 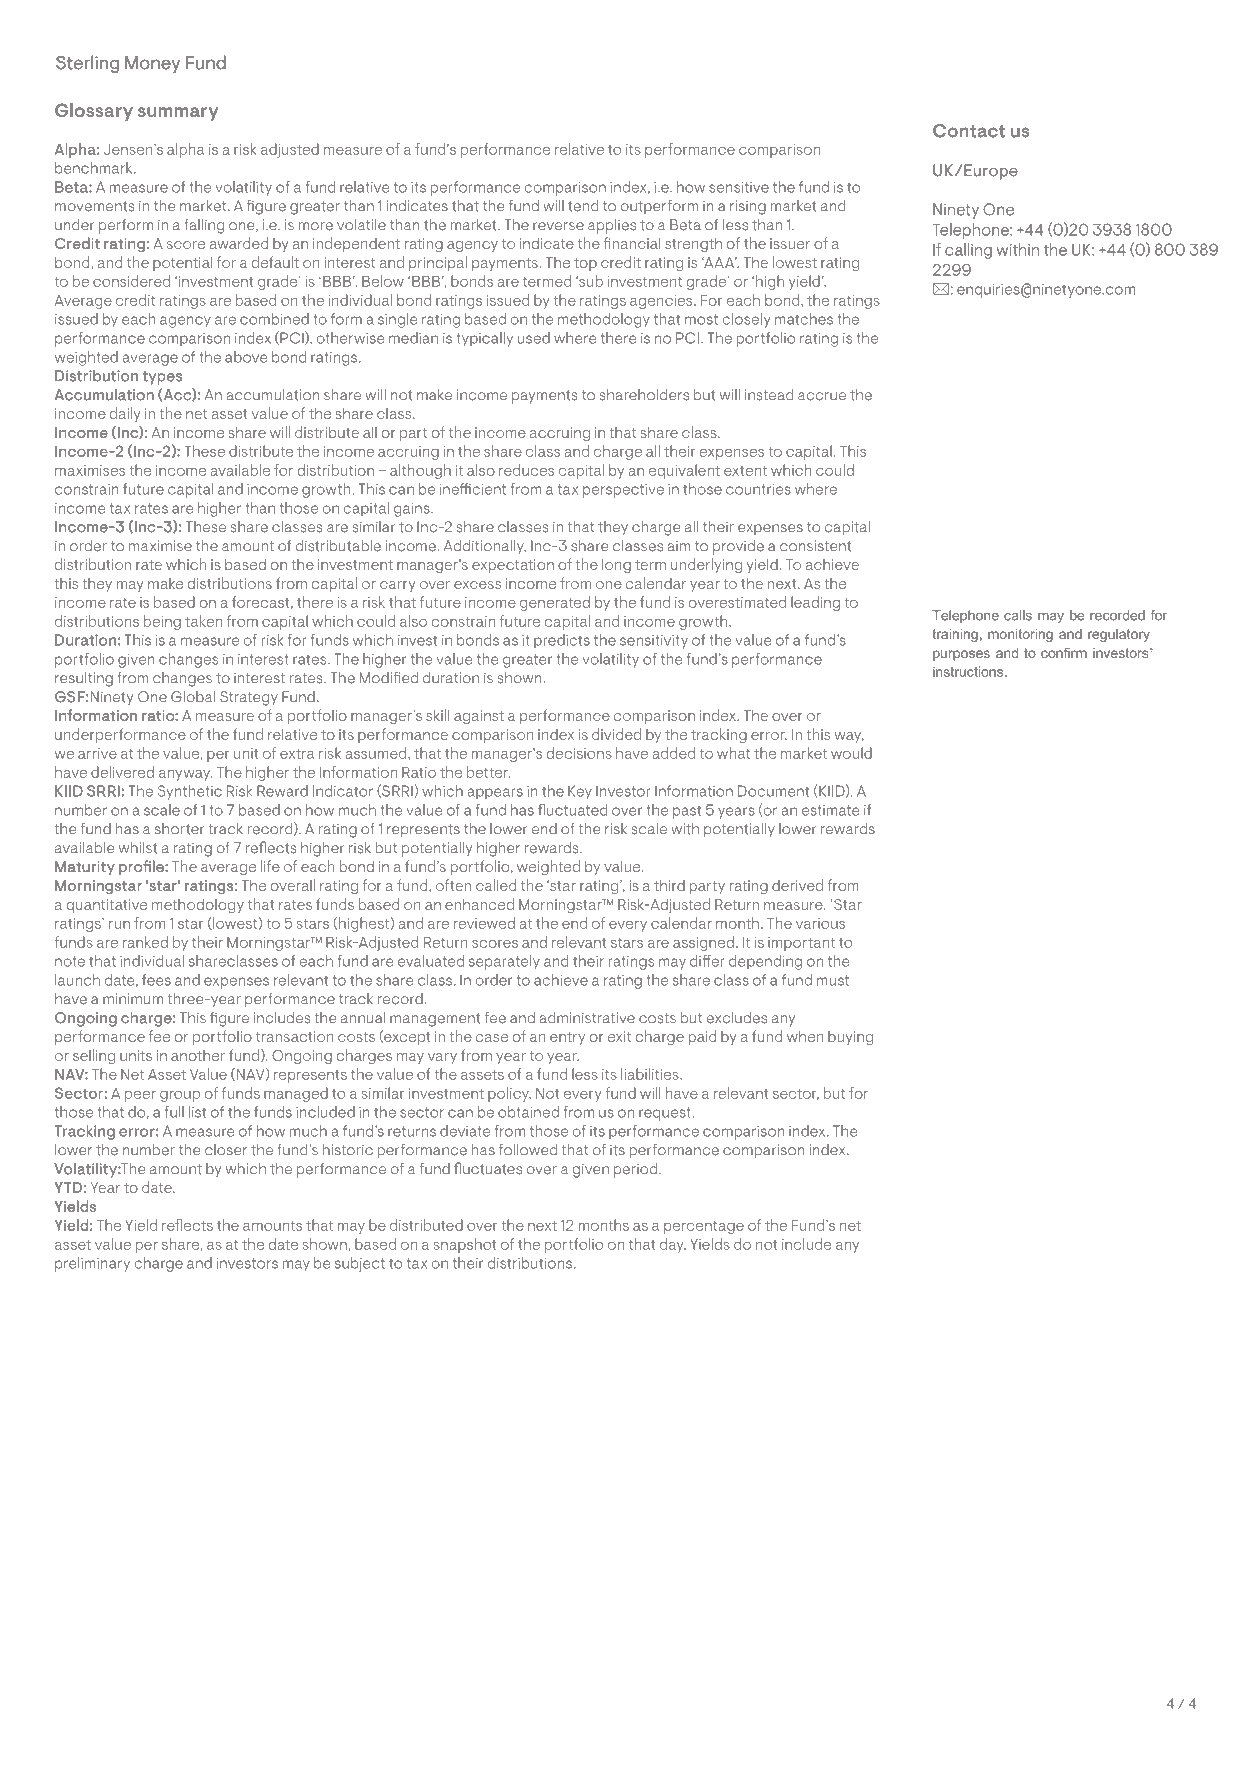 What do you see at coordinates (178, 114) in the screenshot?
I see `summary` at bounding box center [178, 114].
